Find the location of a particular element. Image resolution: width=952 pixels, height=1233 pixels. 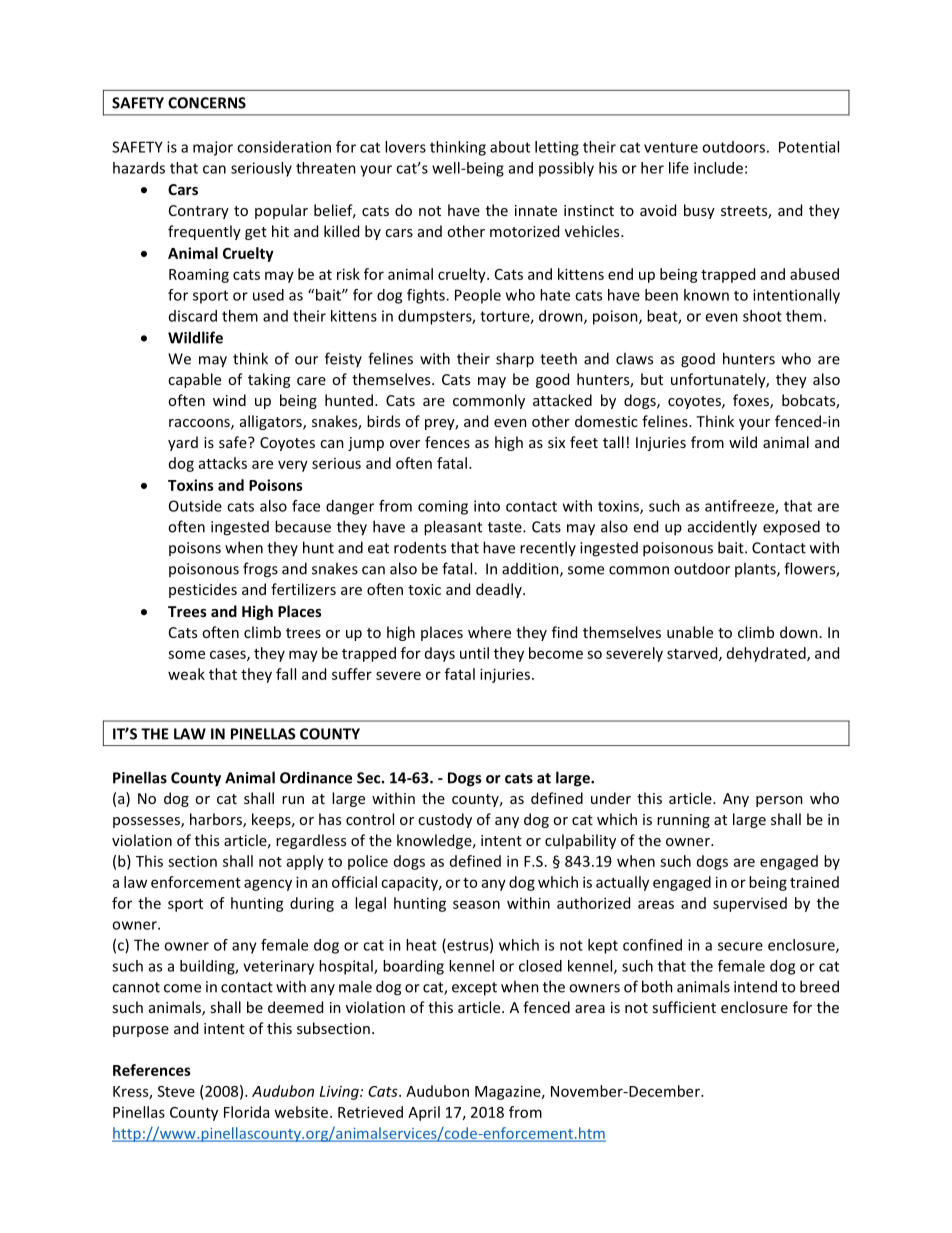

accidently is located at coordinates (722, 528).
